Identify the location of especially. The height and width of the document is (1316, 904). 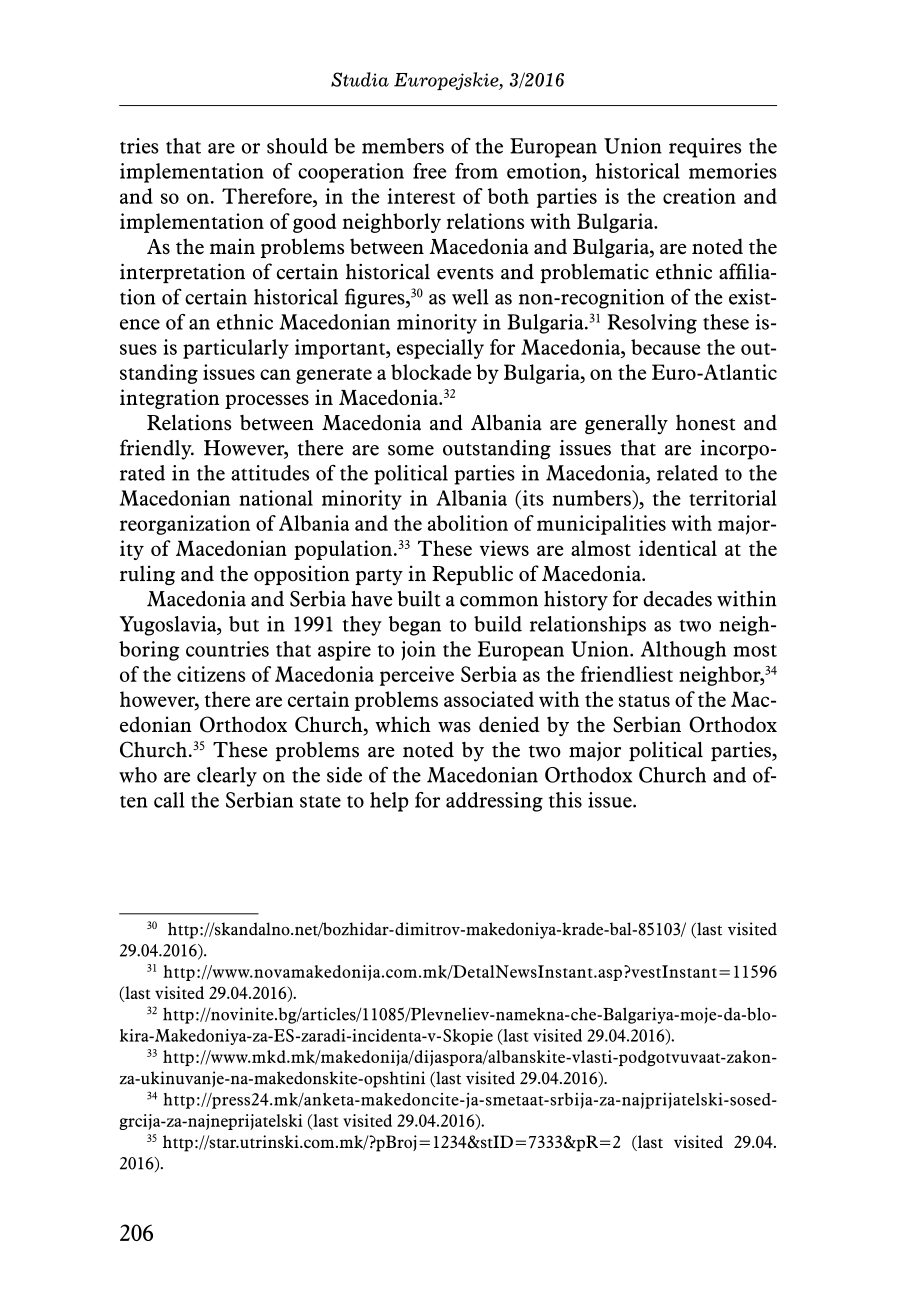
(440, 349).
